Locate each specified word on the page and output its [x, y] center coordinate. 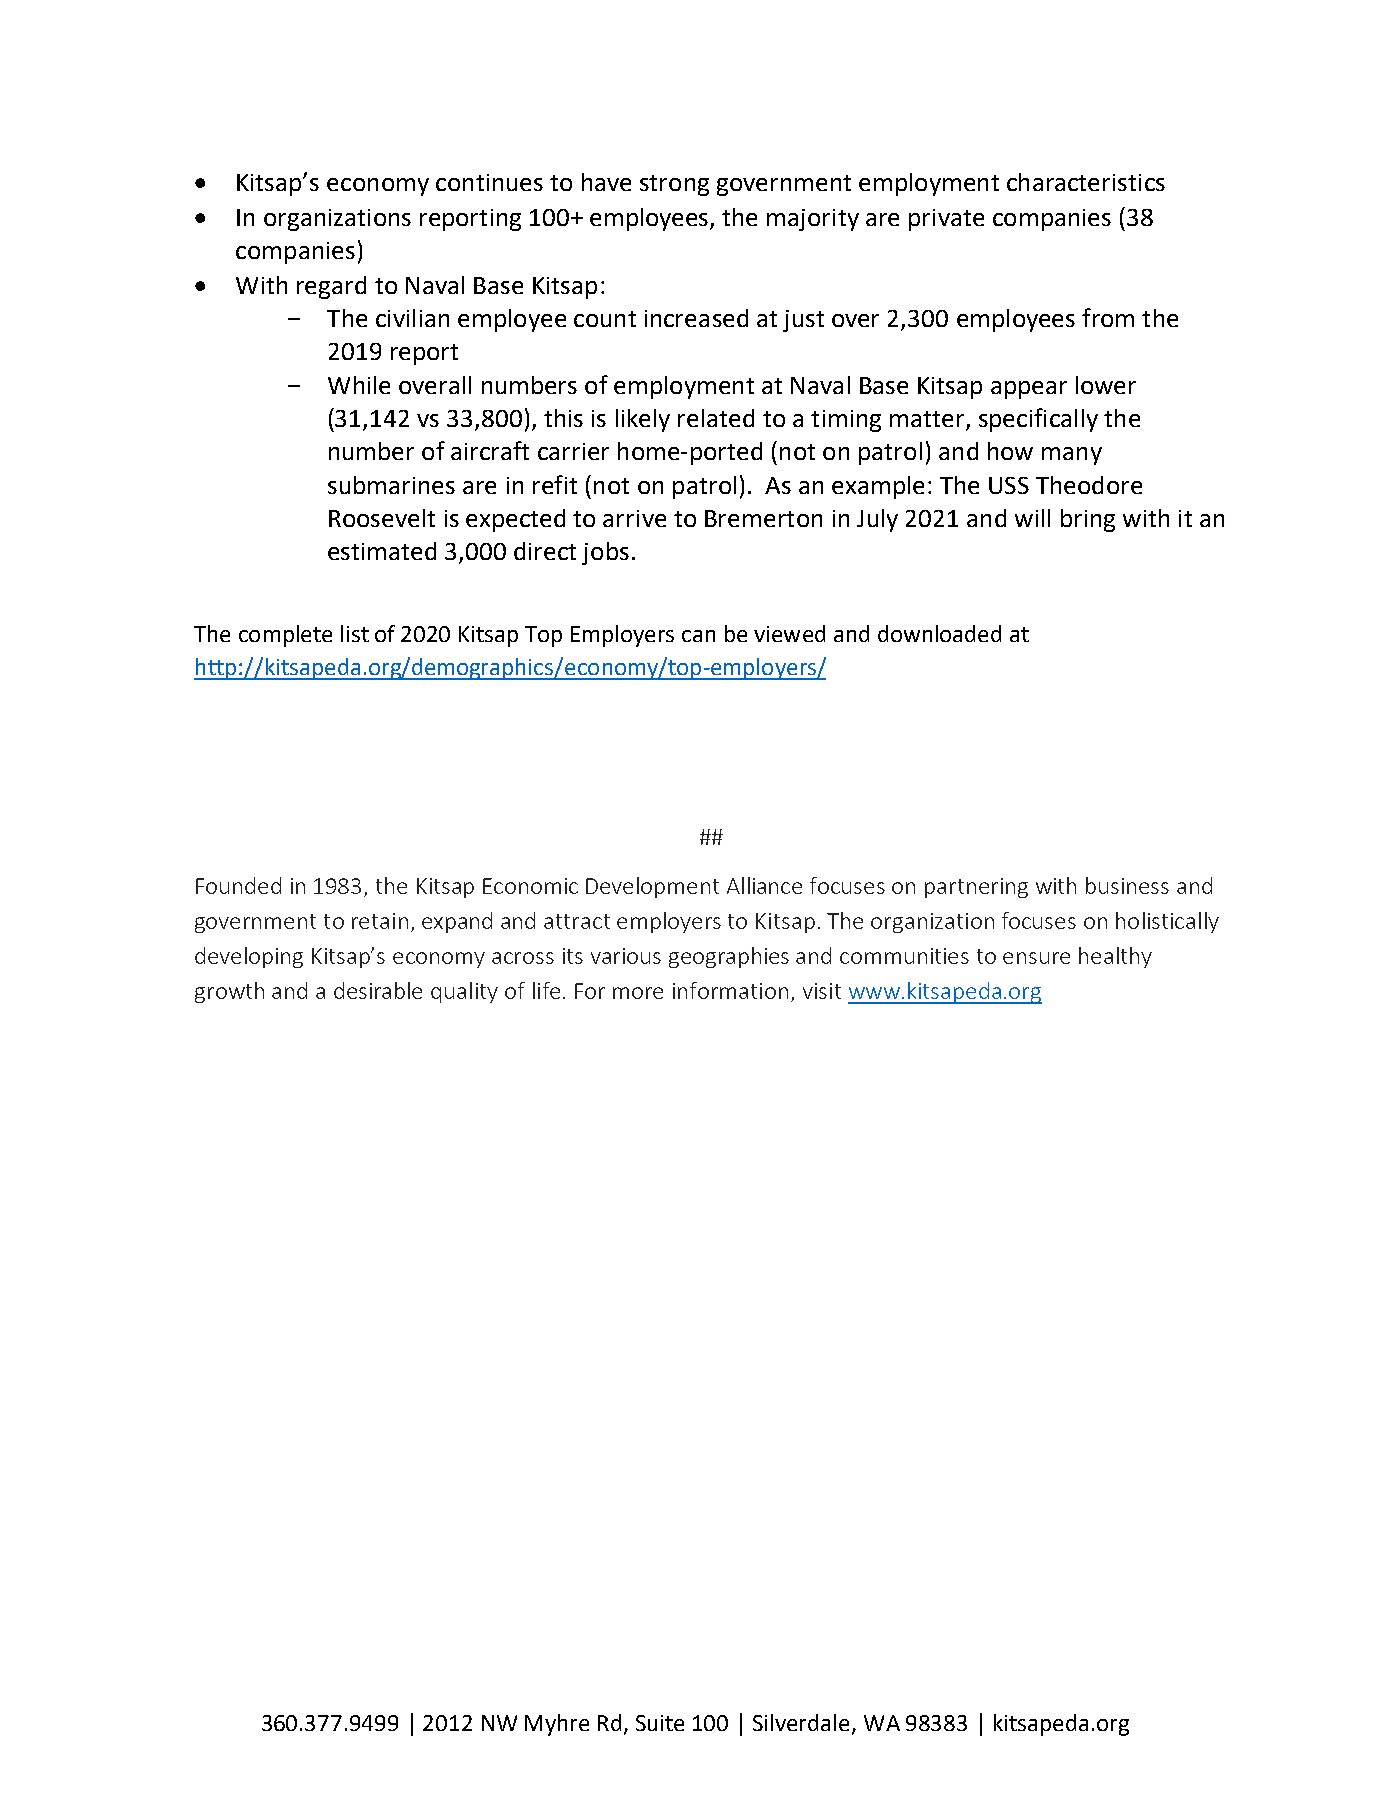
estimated [382, 551]
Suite [660, 1723]
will [1032, 518]
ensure [1036, 958]
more [638, 993]
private [946, 220]
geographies [729, 957]
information [730, 990]
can [698, 636]
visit [822, 991]
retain [380, 921]
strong [674, 185]
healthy [1115, 957]
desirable [378, 990]
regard [331, 287]
